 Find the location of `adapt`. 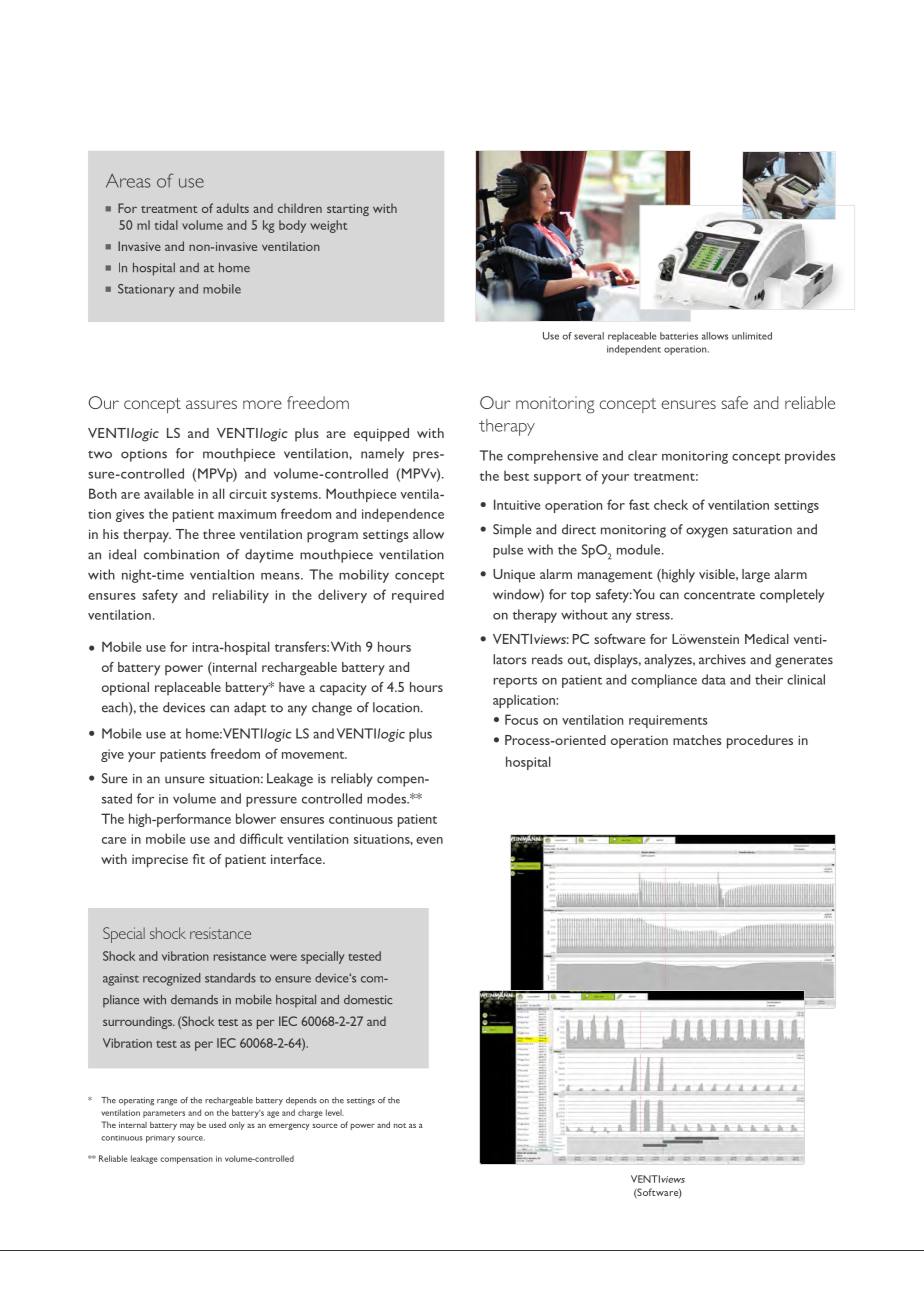

adapt is located at coordinates (250, 709).
